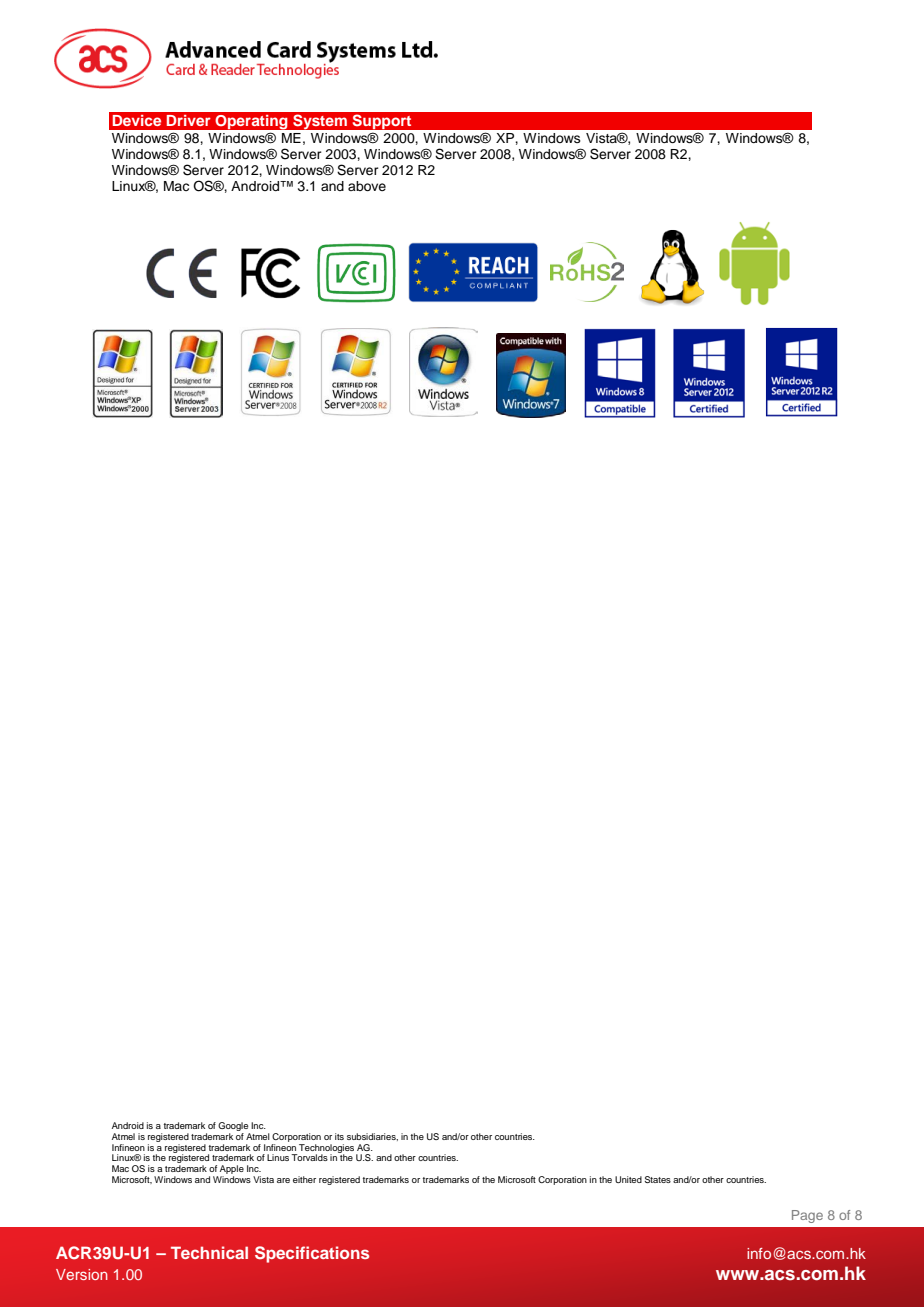 The height and width of the page is (1307, 924). Describe the element at coordinates (339, 1136) in the page. I see `its` at that location.
